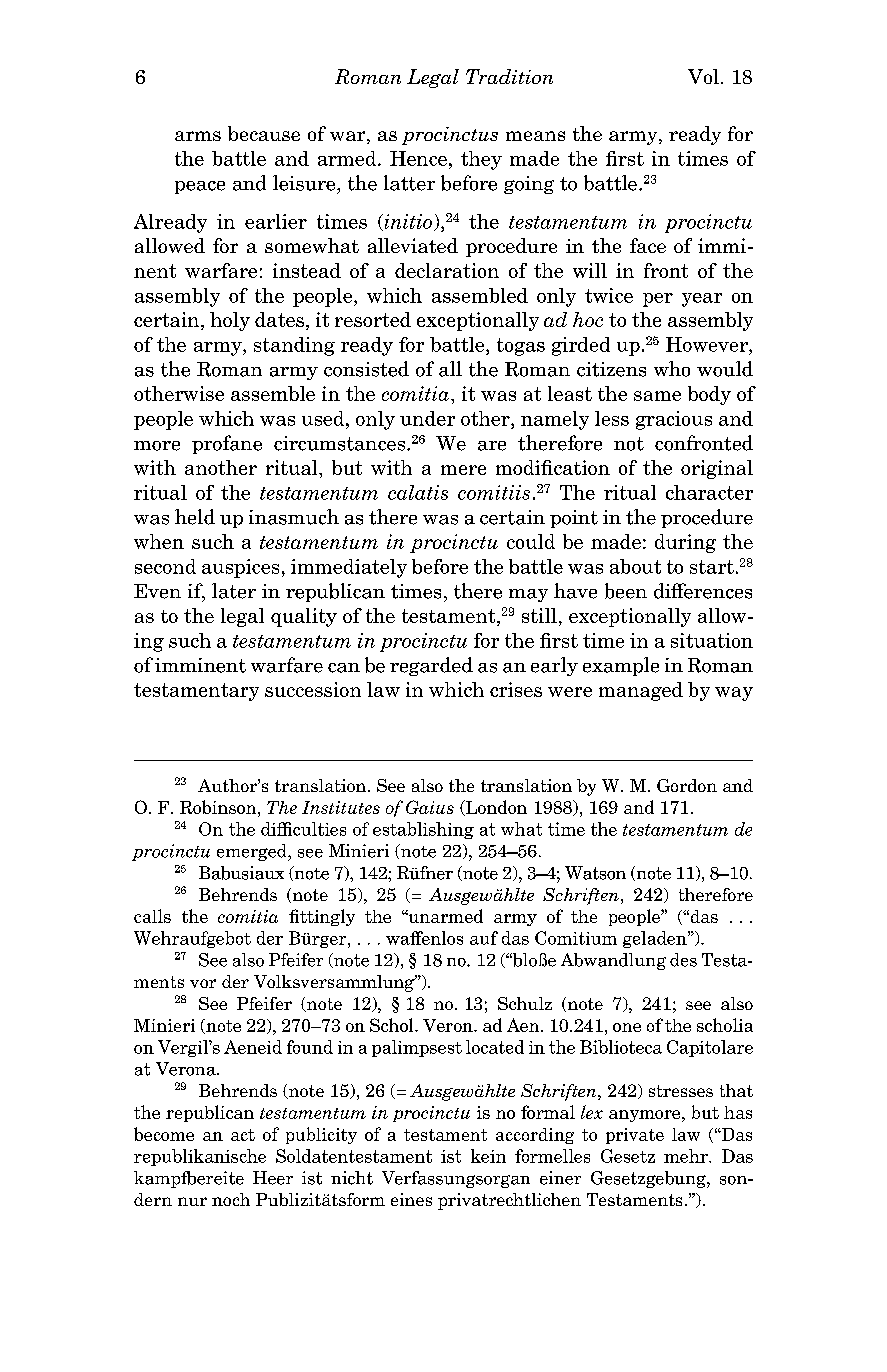 The height and width of the document is (1372, 887). I want to click on means, so click(535, 136).
